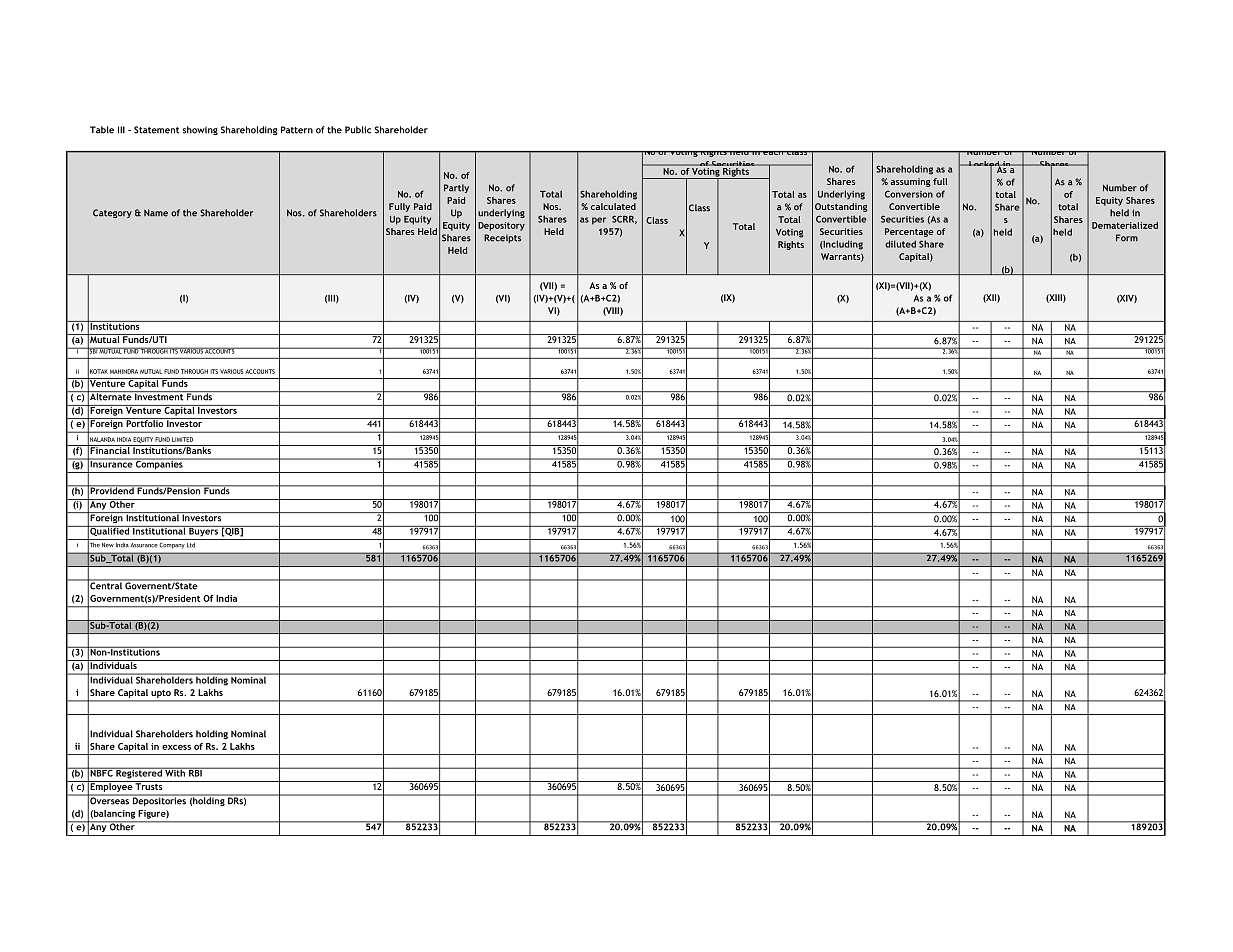 The height and width of the screenshot is (952, 1233). What do you see at coordinates (911, 182) in the screenshot?
I see `assuming` at bounding box center [911, 182].
